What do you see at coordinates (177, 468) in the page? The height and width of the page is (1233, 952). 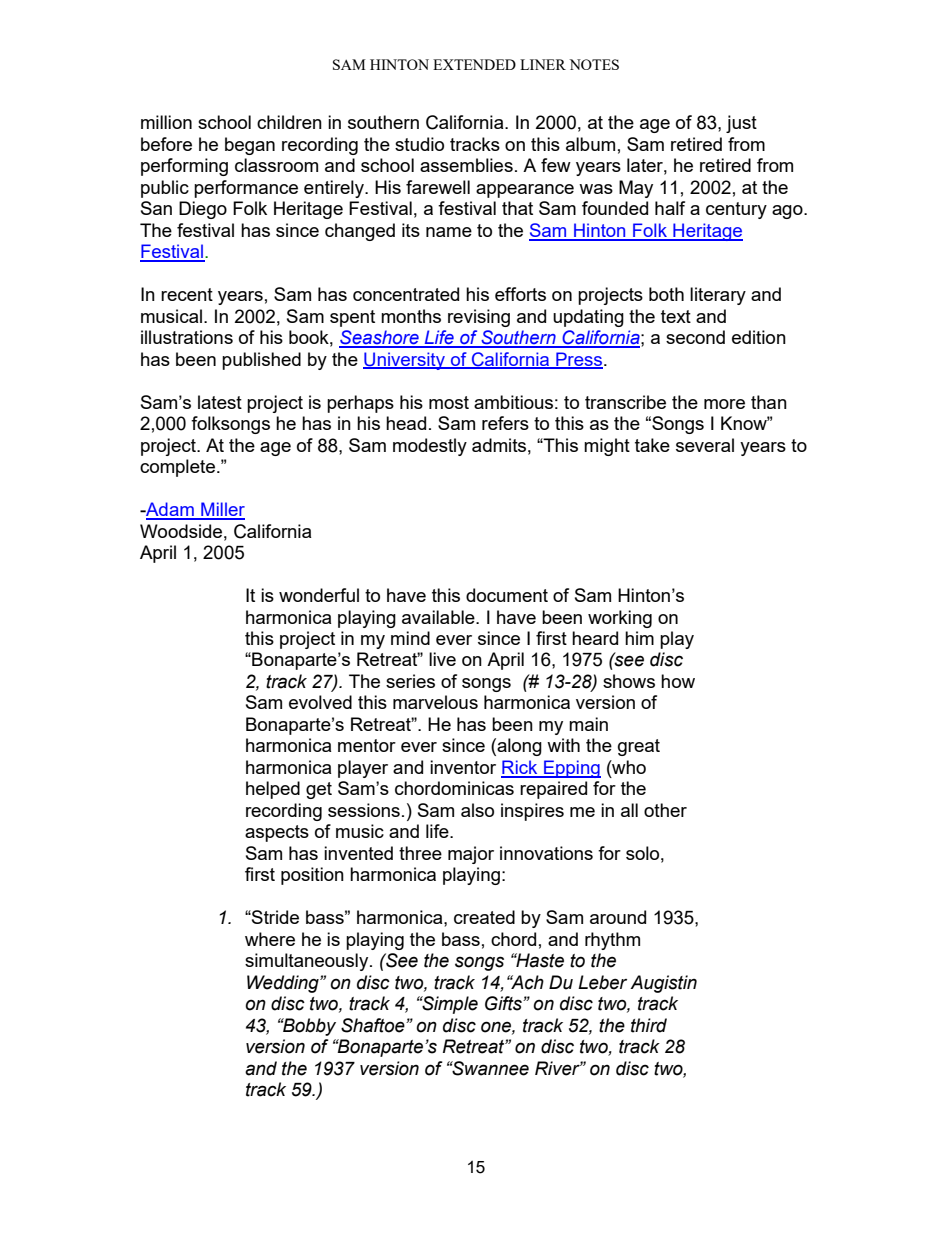 I see `complete` at bounding box center [177, 468].
